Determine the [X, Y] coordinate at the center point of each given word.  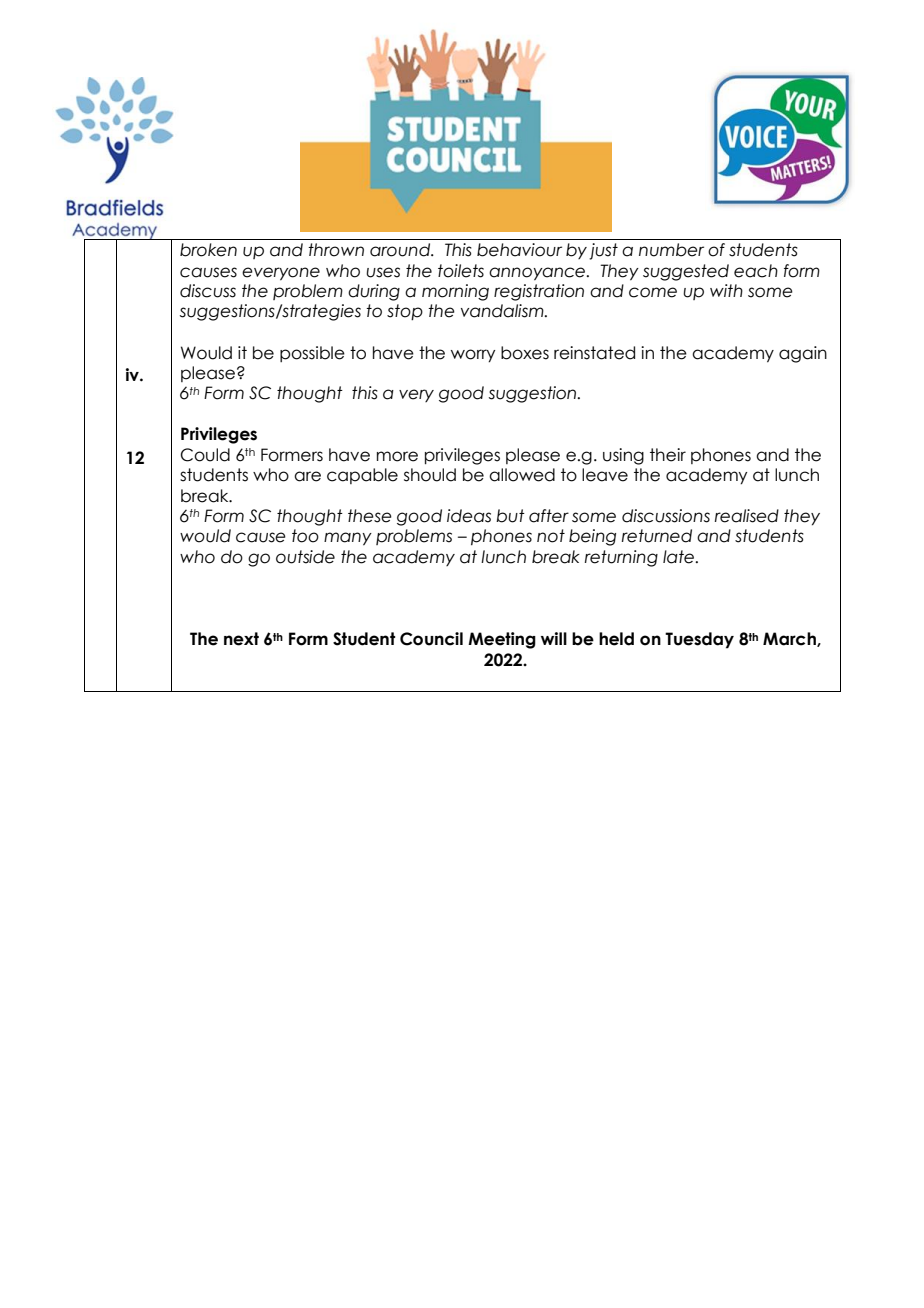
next [241, 639]
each [756, 271]
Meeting [502, 640]
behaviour [519, 250]
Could [205, 455]
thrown [336, 250]
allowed [522, 475]
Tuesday [699, 640]
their [668, 455]
